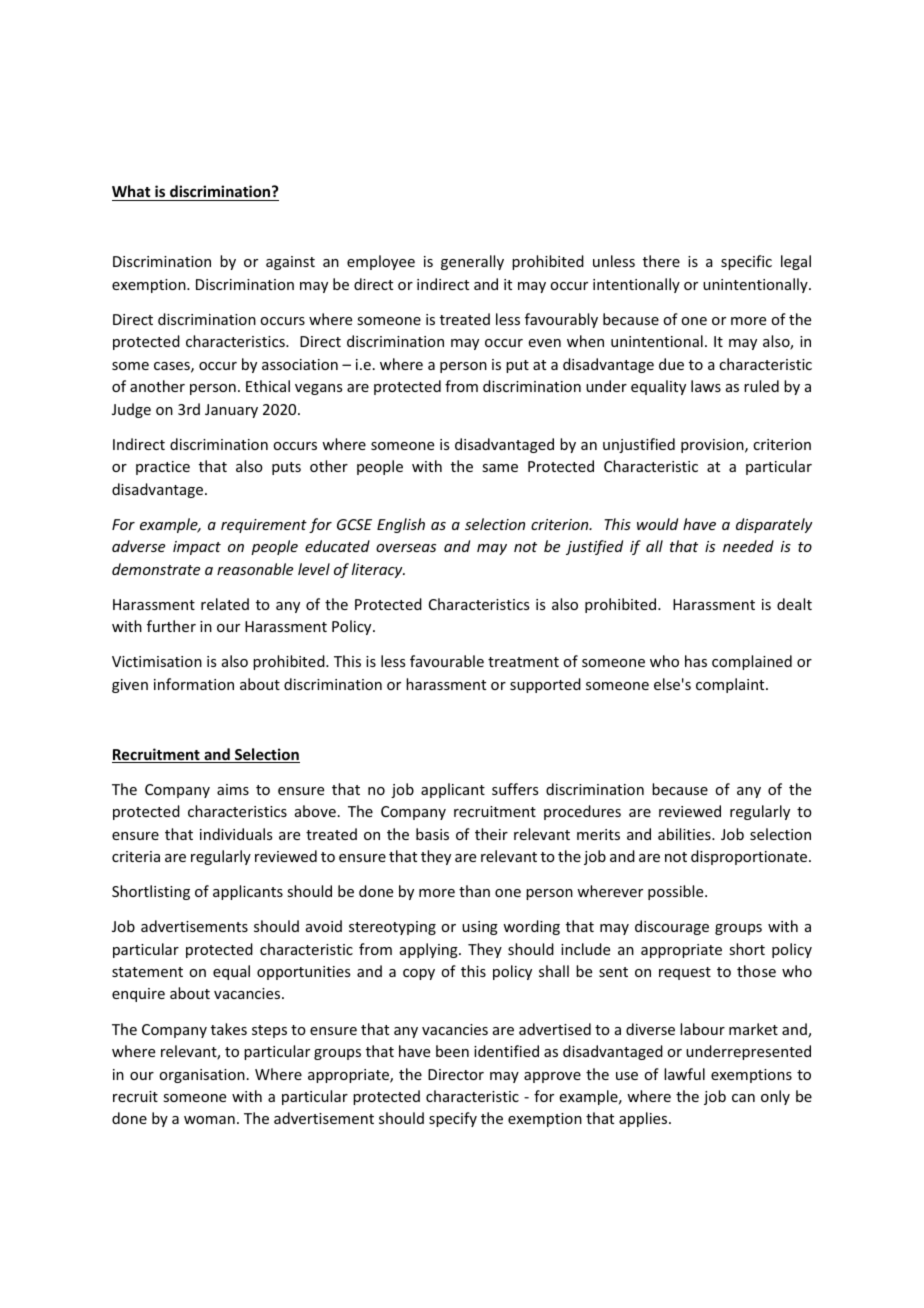  What do you see at coordinates (194, 684) in the screenshot?
I see `information` at bounding box center [194, 684].
